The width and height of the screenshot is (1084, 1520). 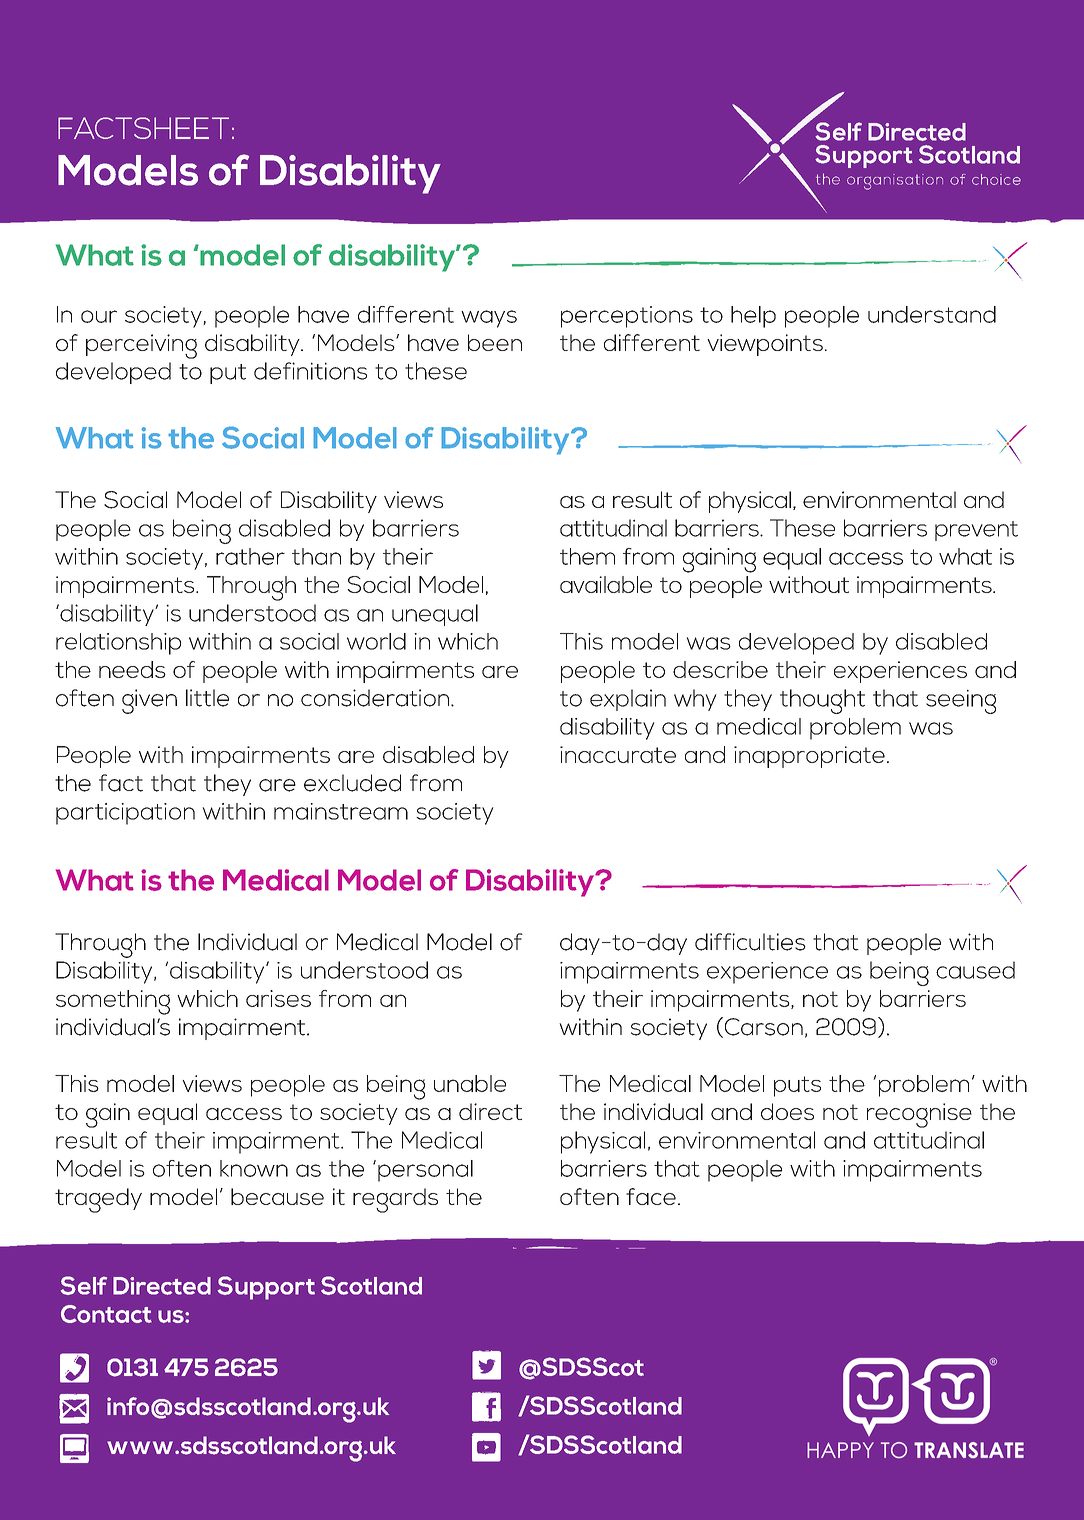 What do you see at coordinates (976, 531) in the screenshot?
I see `prevent` at bounding box center [976, 531].
